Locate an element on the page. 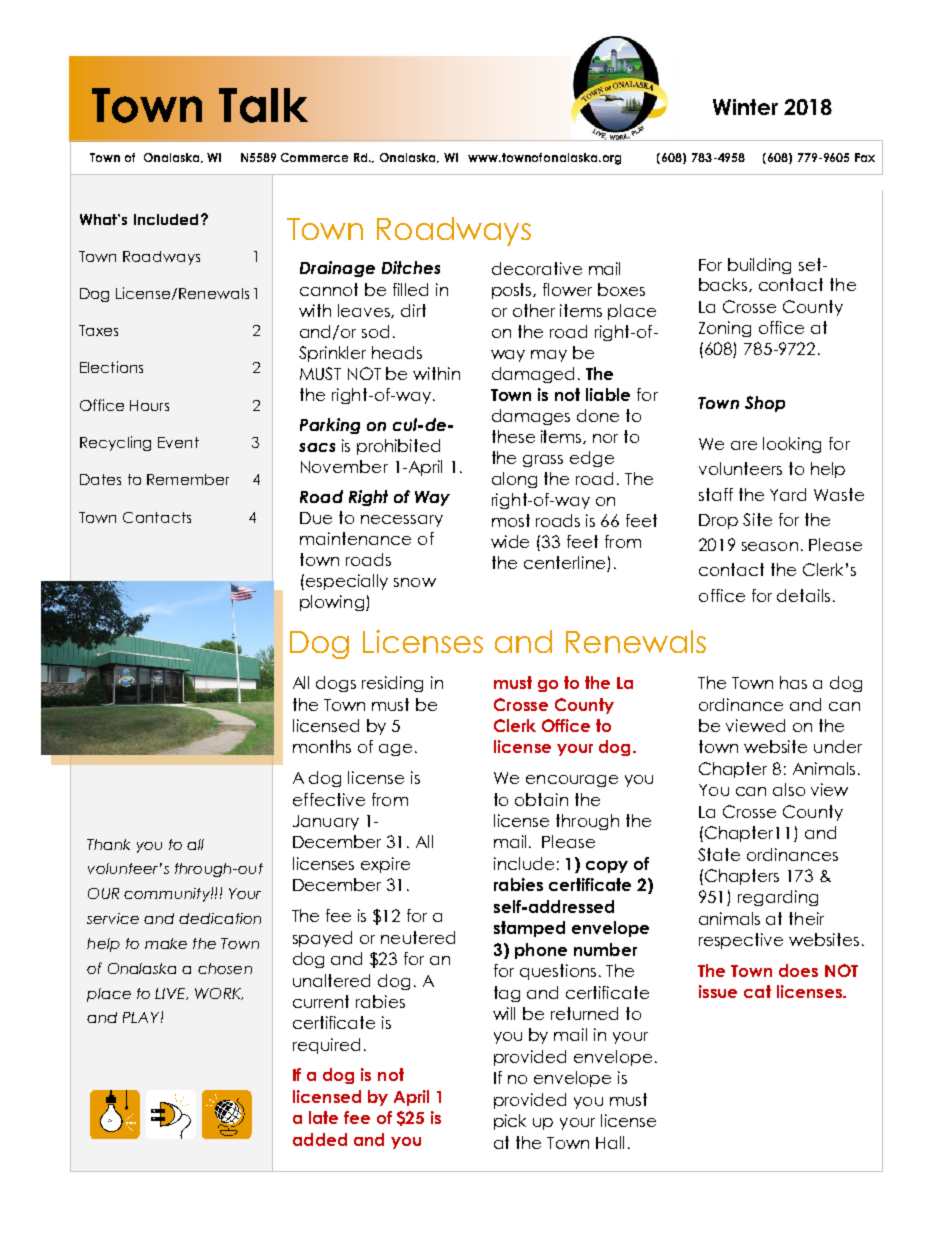  dedication is located at coordinates (220, 918).
